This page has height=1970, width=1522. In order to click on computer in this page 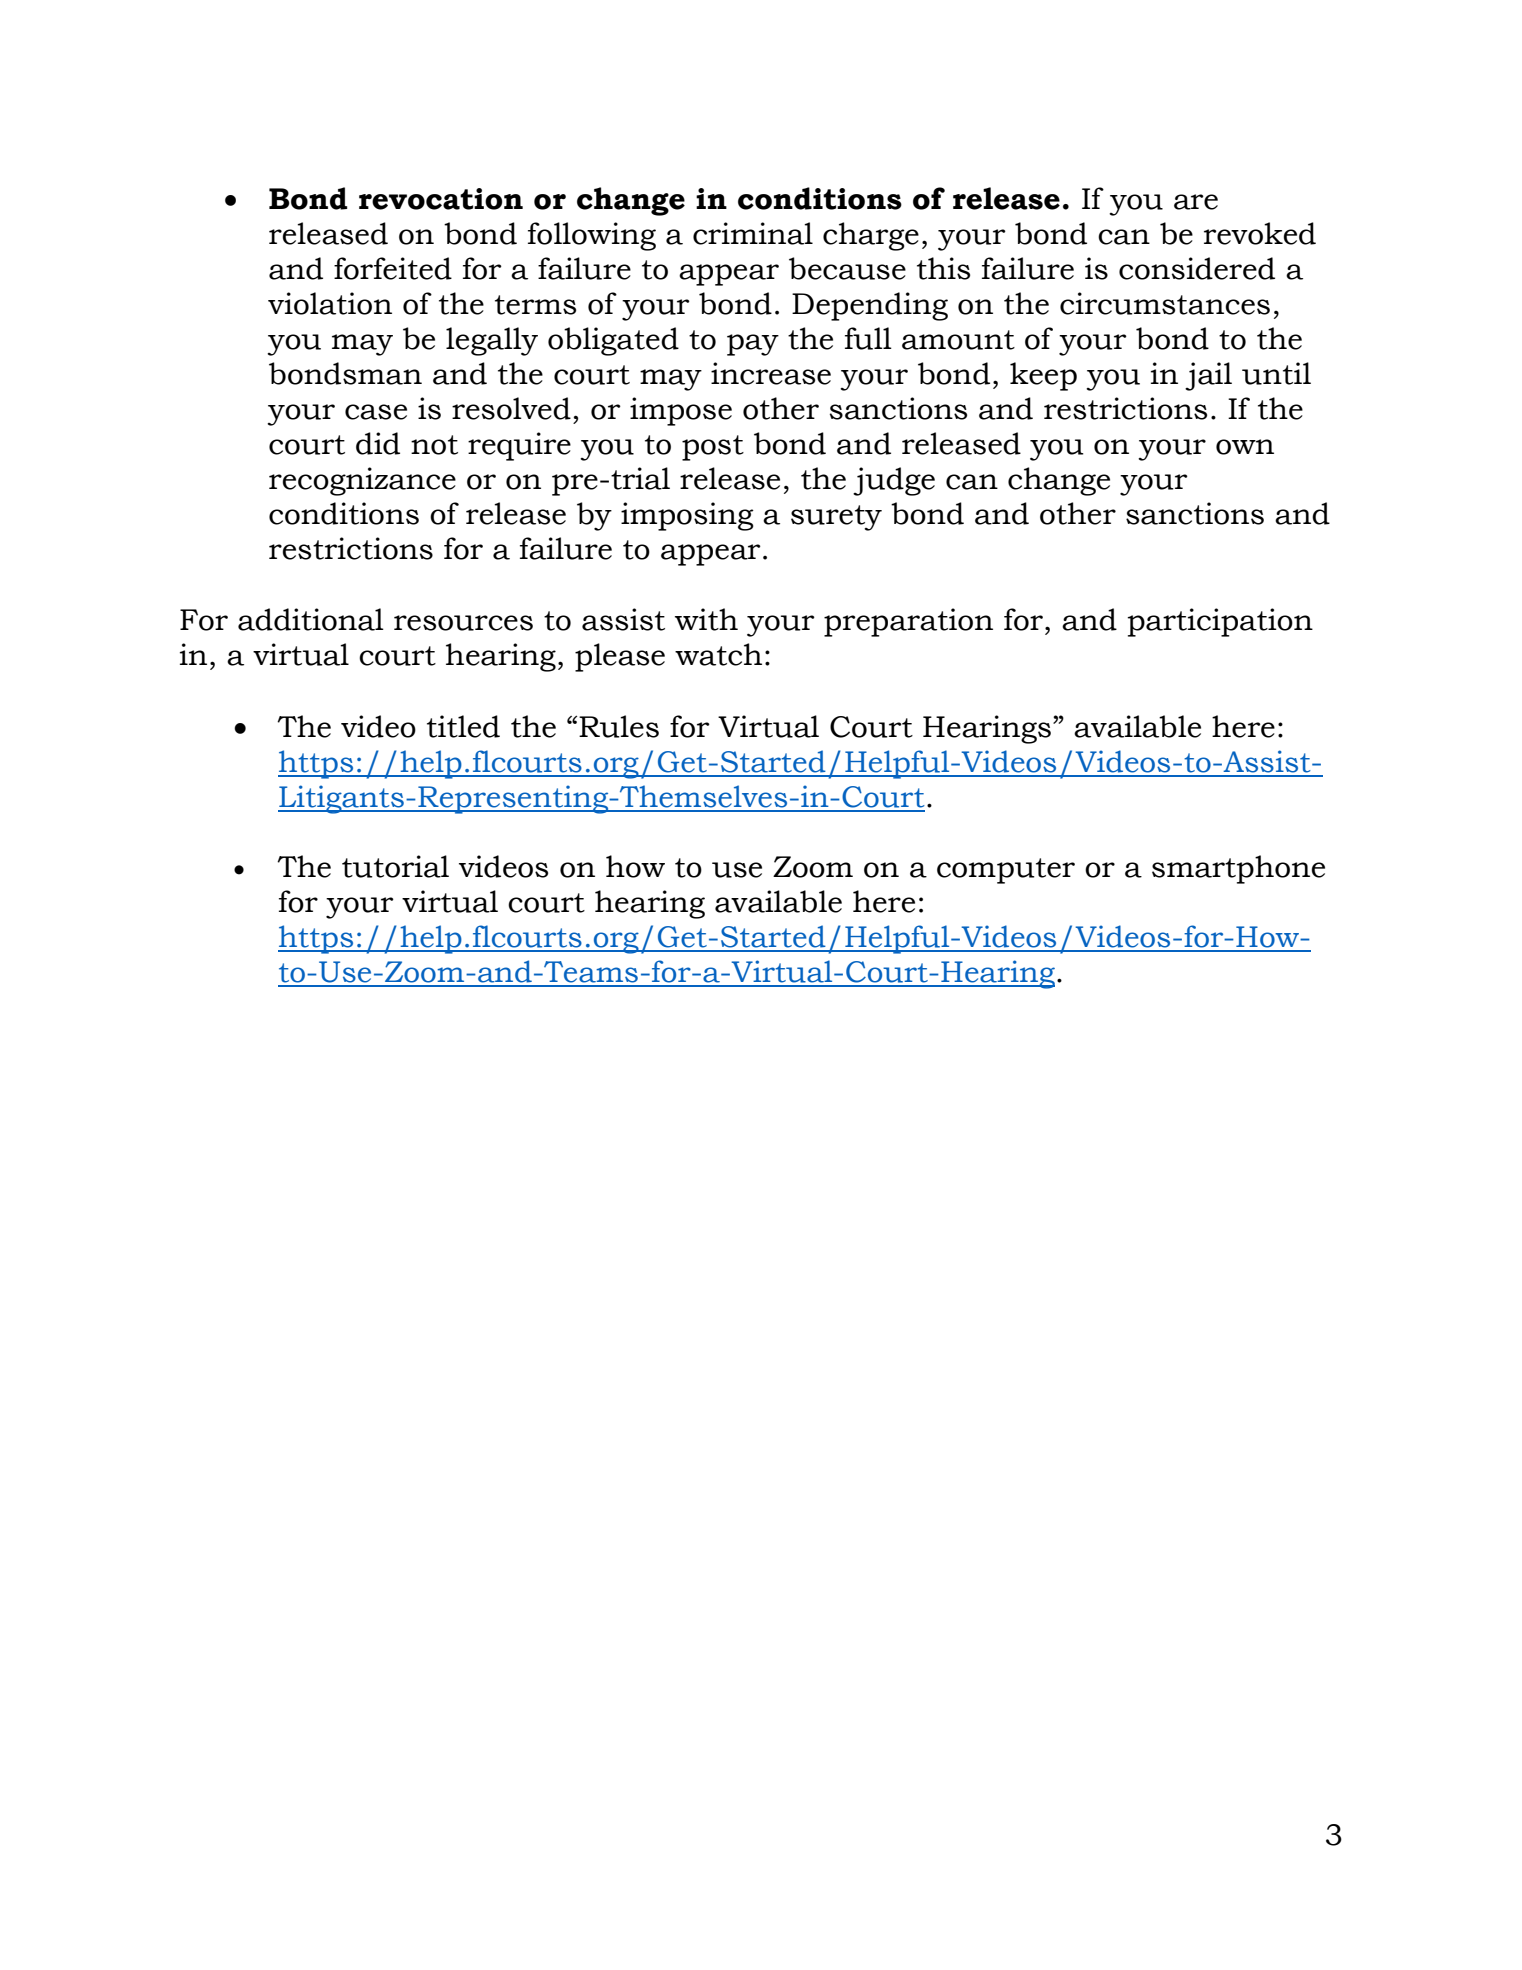, I will do `click(1006, 871)`.
